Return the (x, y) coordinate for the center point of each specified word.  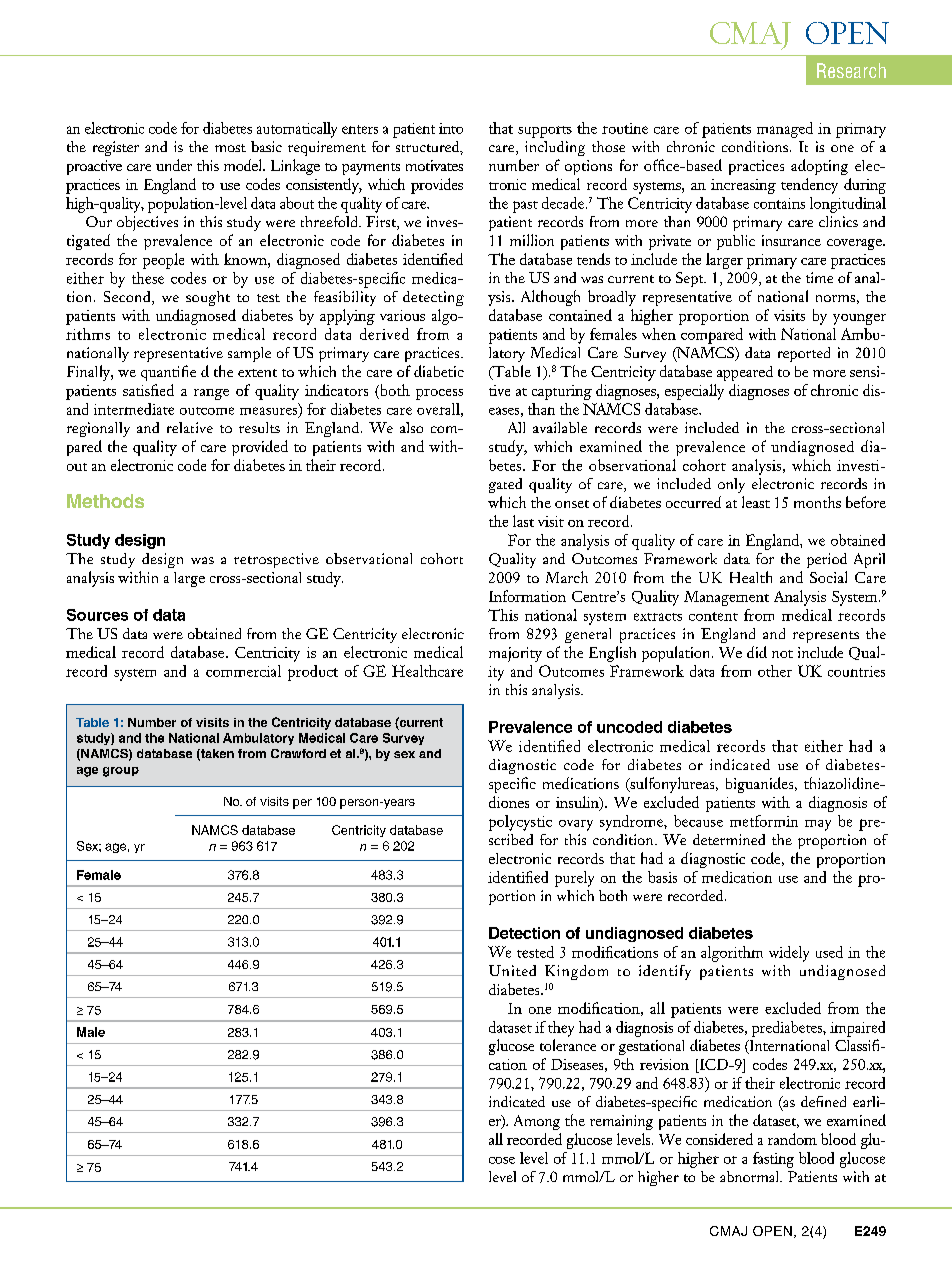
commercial (243, 671)
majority (515, 654)
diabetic (439, 371)
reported (804, 354)
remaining (621, 1122)
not (782, 654)
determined (729, 839)
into (451, 128)
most (230, 148)
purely (574, 879)
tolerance (568, 1045)
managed (785, 130)
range (211, 394)
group (121, 772)
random (792, 1139)
